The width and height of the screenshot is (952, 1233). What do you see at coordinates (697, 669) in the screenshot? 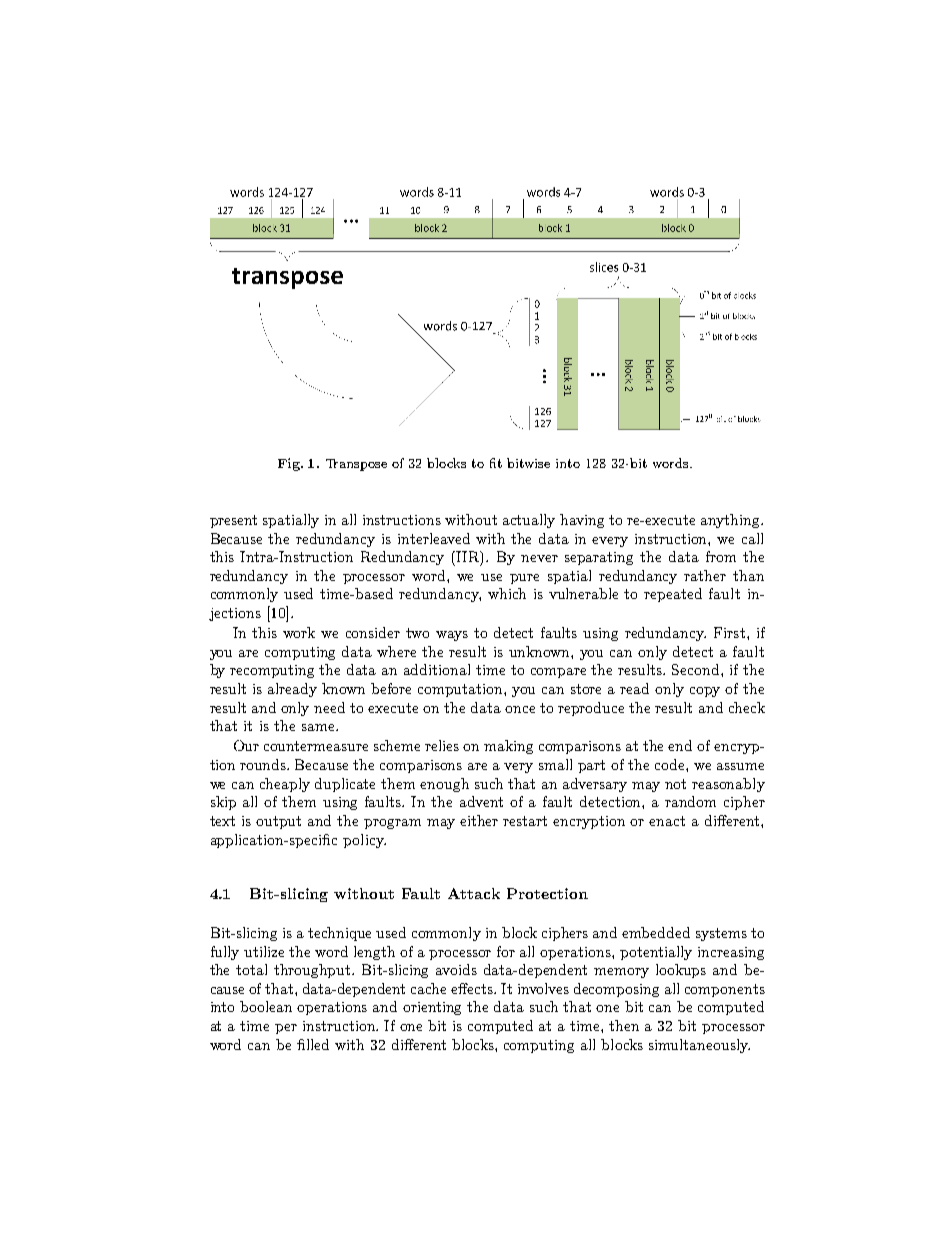
I see `Second` at bounding box center [697, 669].
